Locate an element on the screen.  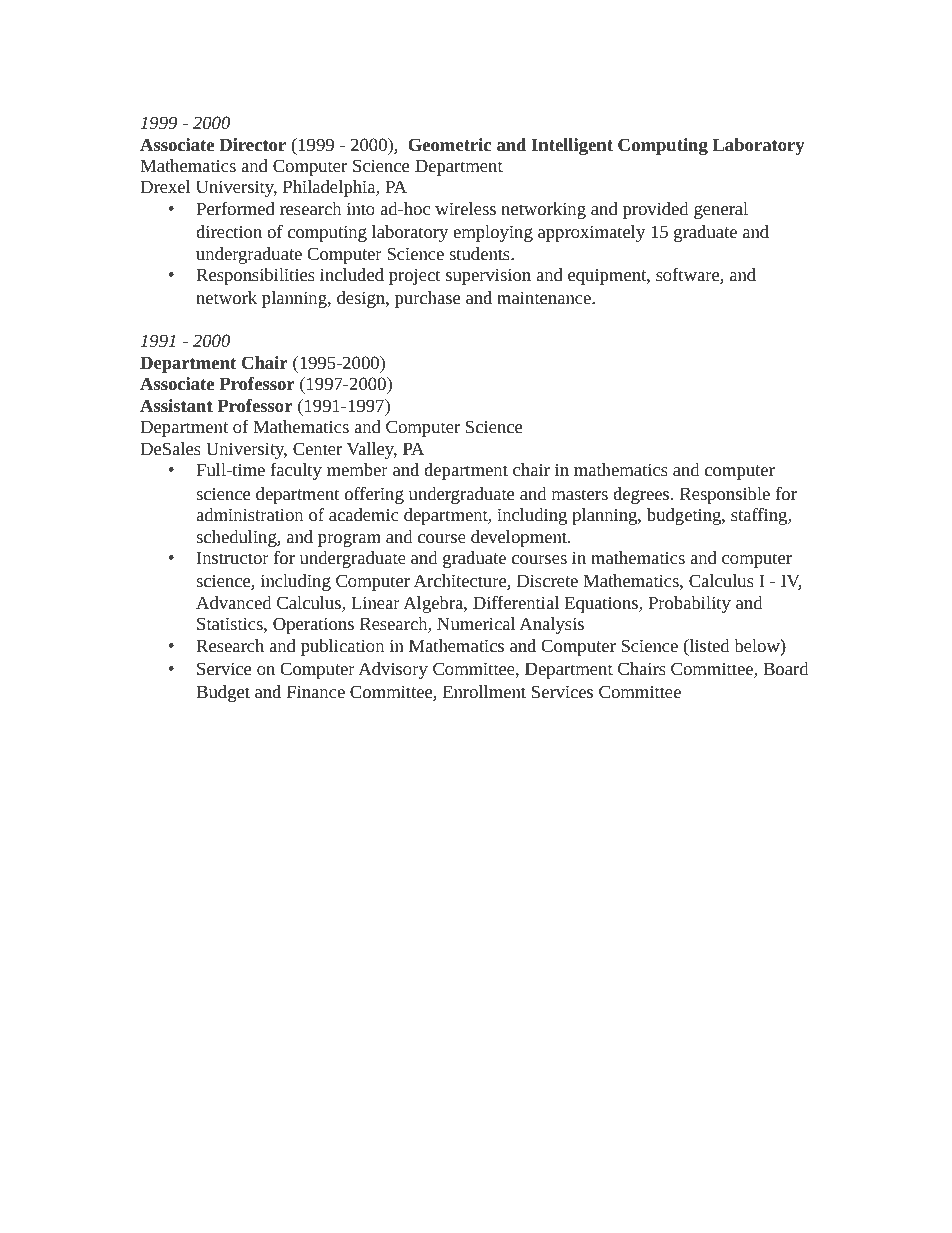
Responsibilities is located at coordinates (256, 276).
